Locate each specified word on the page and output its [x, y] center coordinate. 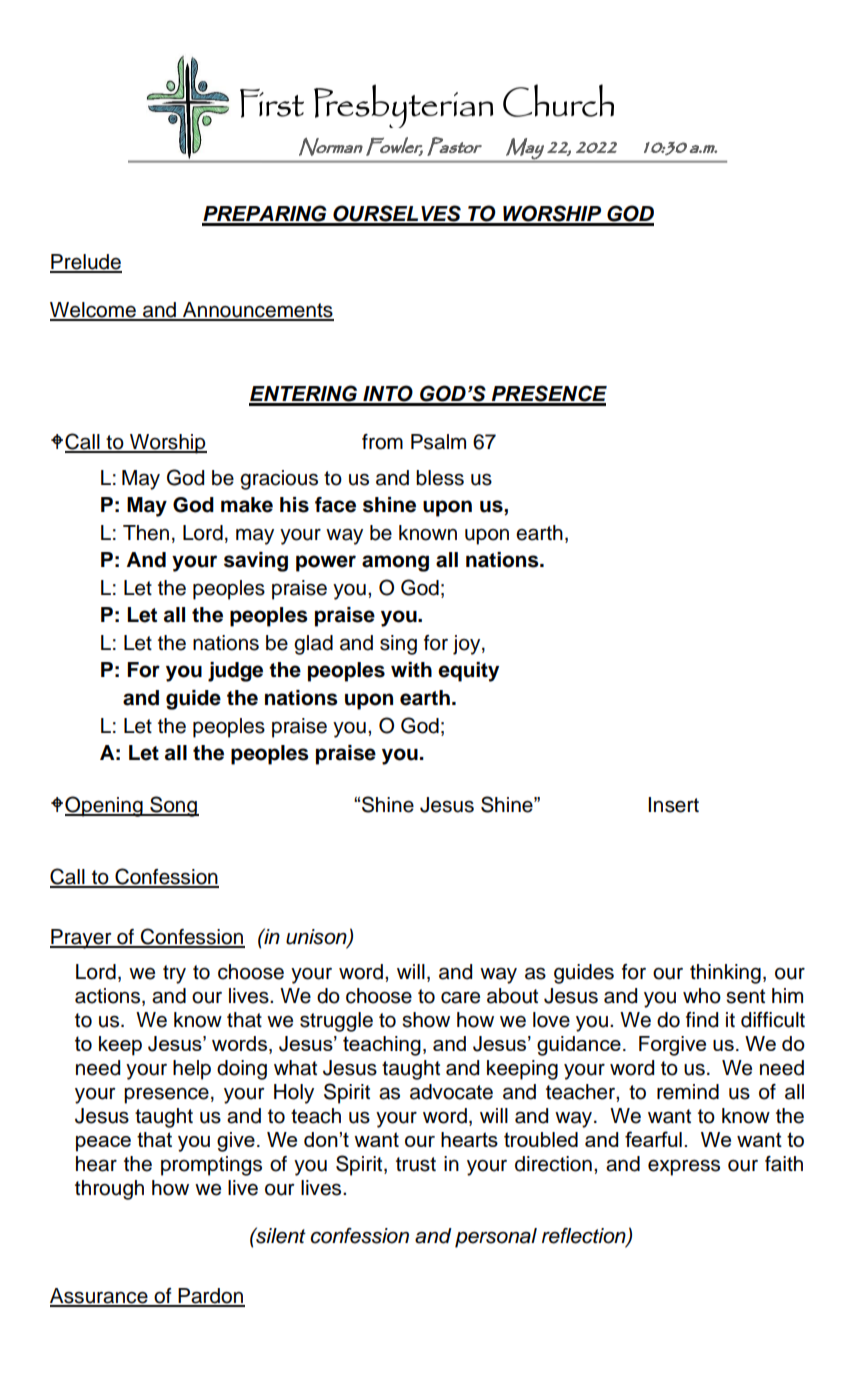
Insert [673, 805]
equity [468, 672]
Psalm [438, 442]
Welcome [94, 311]
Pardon [210, 1297]
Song [173, 806]
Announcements [257, 311]
